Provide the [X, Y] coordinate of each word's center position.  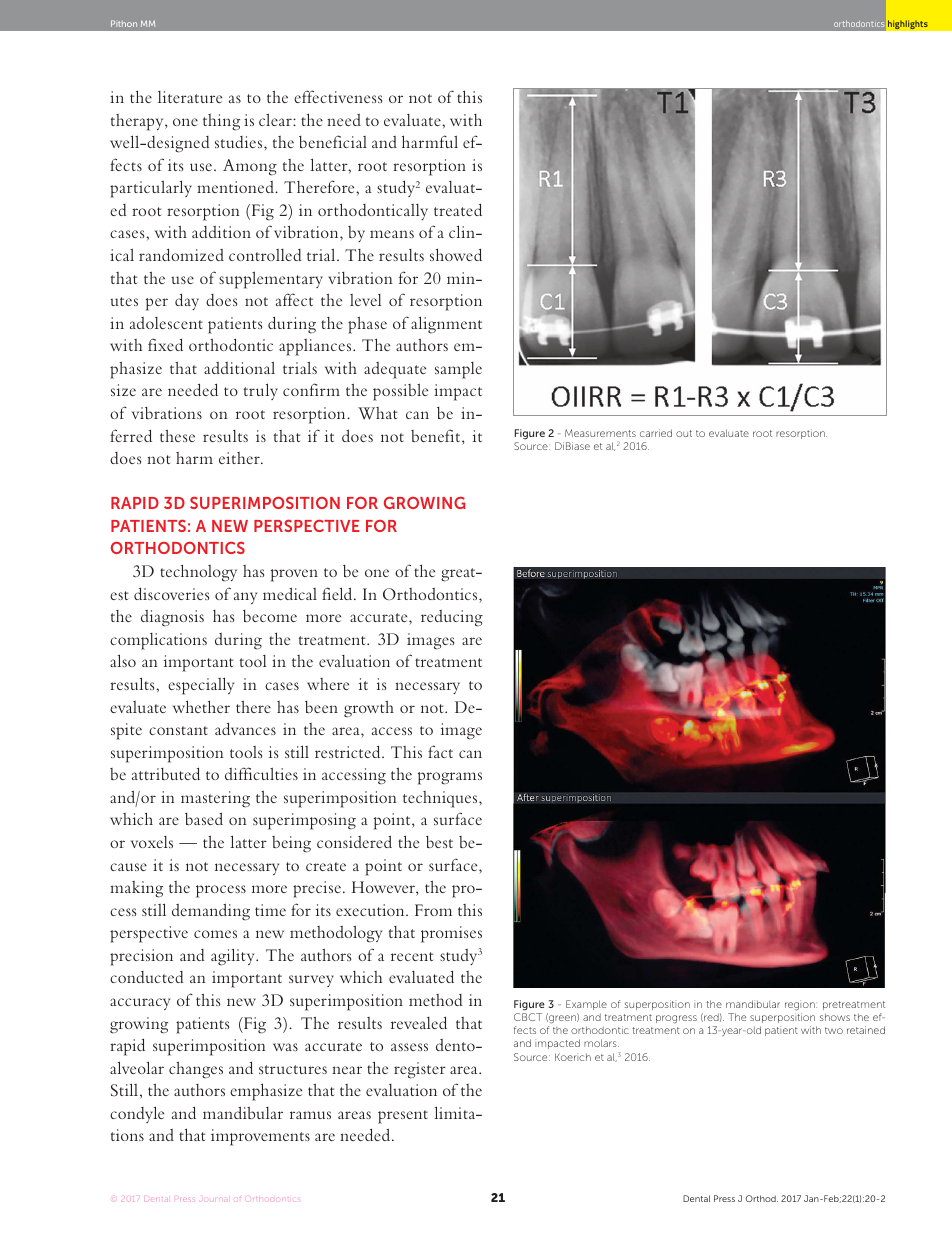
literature [190, 97]
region [801, 1006]
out [684, 433]
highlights [907, 25]
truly [261, 391]
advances [245, 728]
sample [458, 370]
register [420, 1070]
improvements [260, 1137]
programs [450, 778]
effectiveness [338, 96]
